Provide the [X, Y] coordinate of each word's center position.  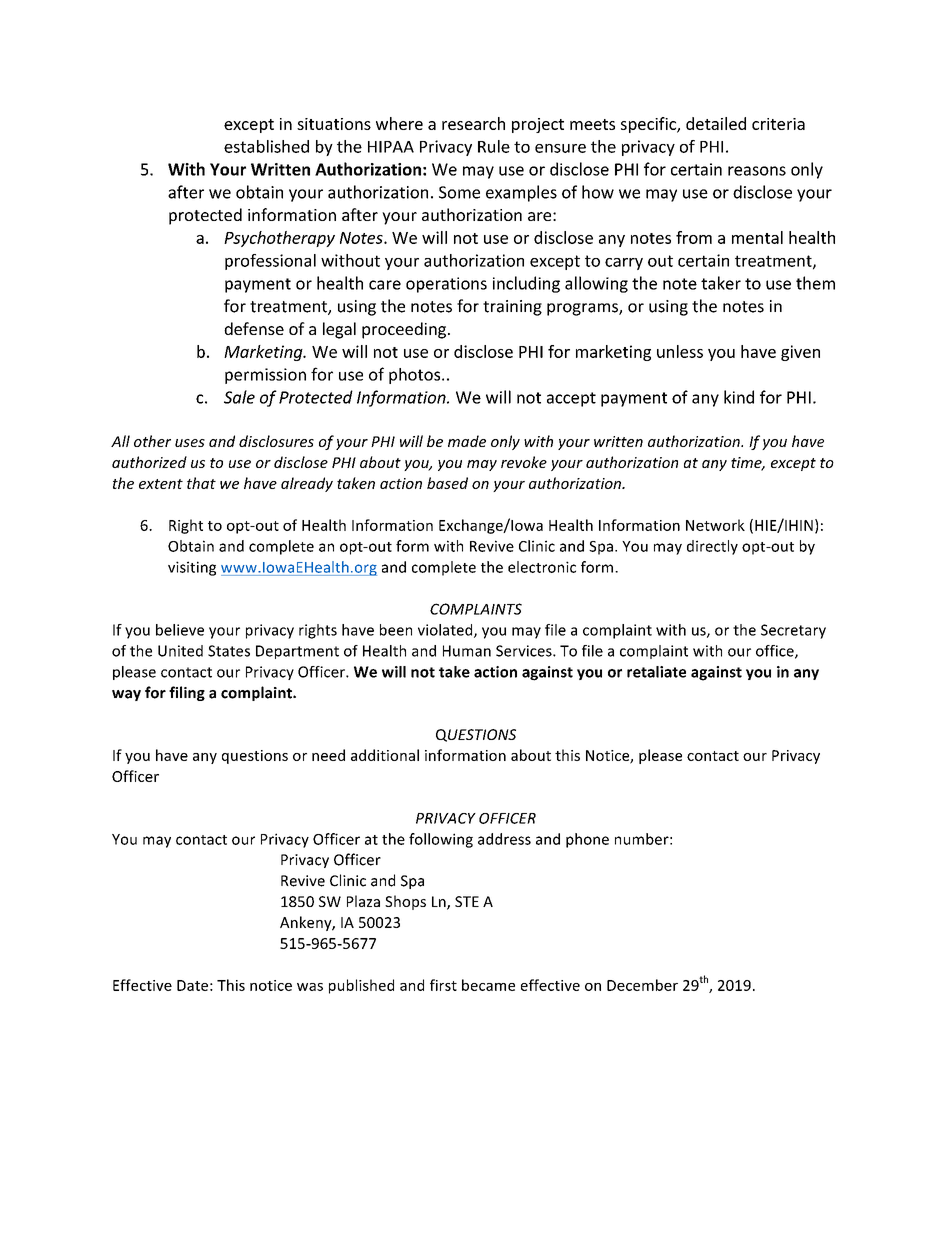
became [488, 985]
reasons [757, 171]
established [266, 146]
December [642, 985]
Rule [494, 146]
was [310, 987]
